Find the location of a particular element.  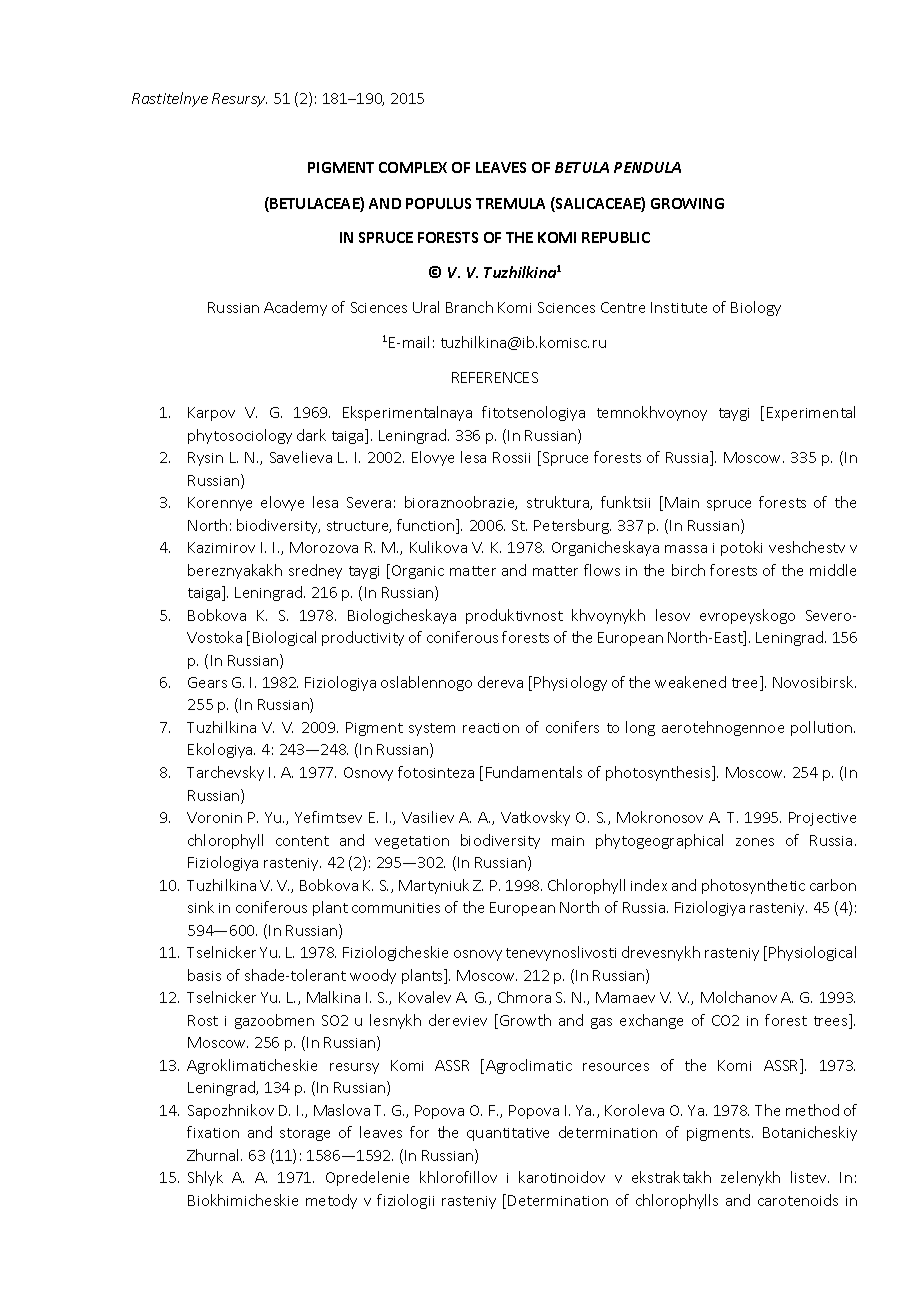

Fundamentals is located at coordinates (534, 772).
